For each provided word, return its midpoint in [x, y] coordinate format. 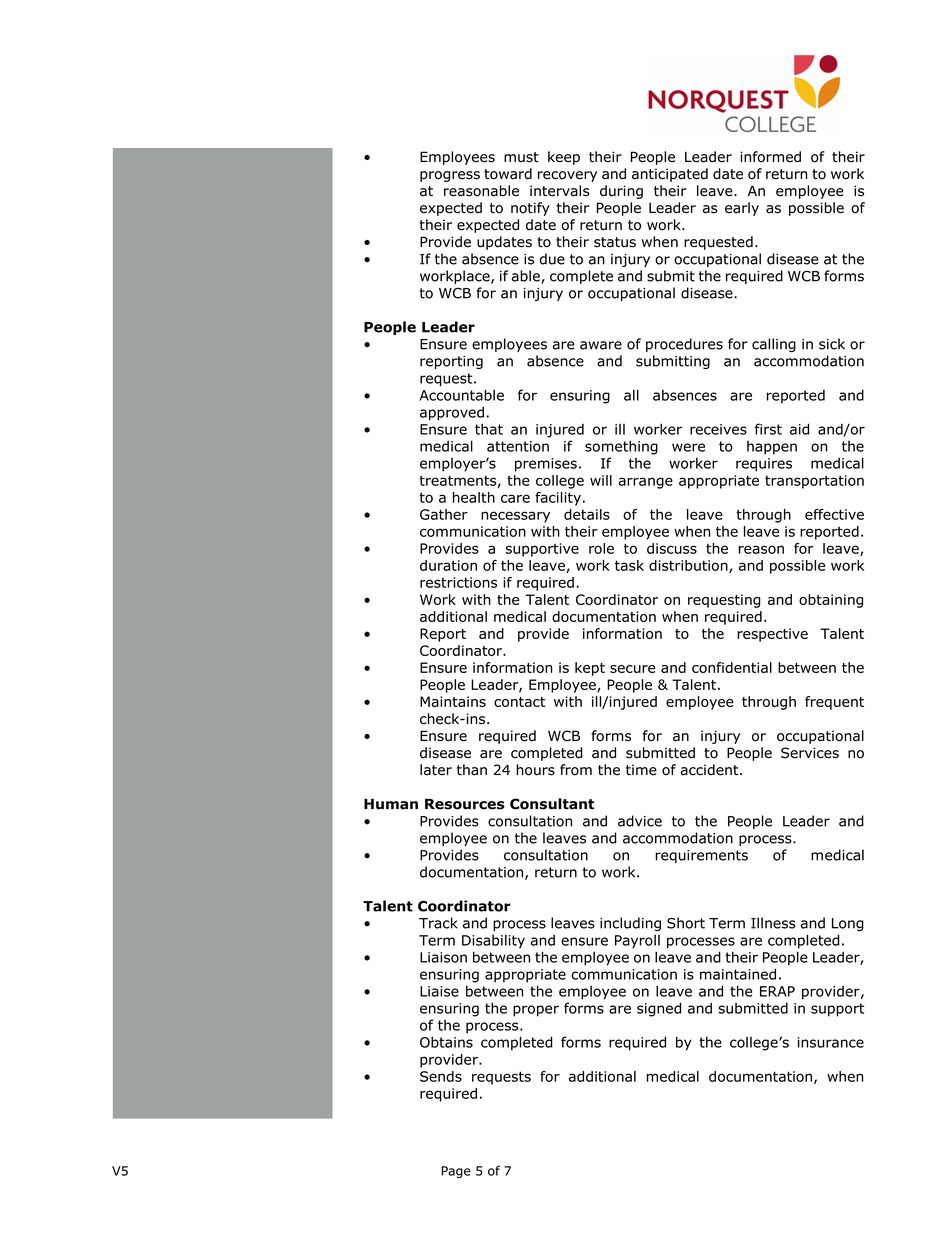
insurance [831, 1042]
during [621, 192]
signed [659, 1009]
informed [770, 157]
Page [456, 1172]
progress [450, 176]
